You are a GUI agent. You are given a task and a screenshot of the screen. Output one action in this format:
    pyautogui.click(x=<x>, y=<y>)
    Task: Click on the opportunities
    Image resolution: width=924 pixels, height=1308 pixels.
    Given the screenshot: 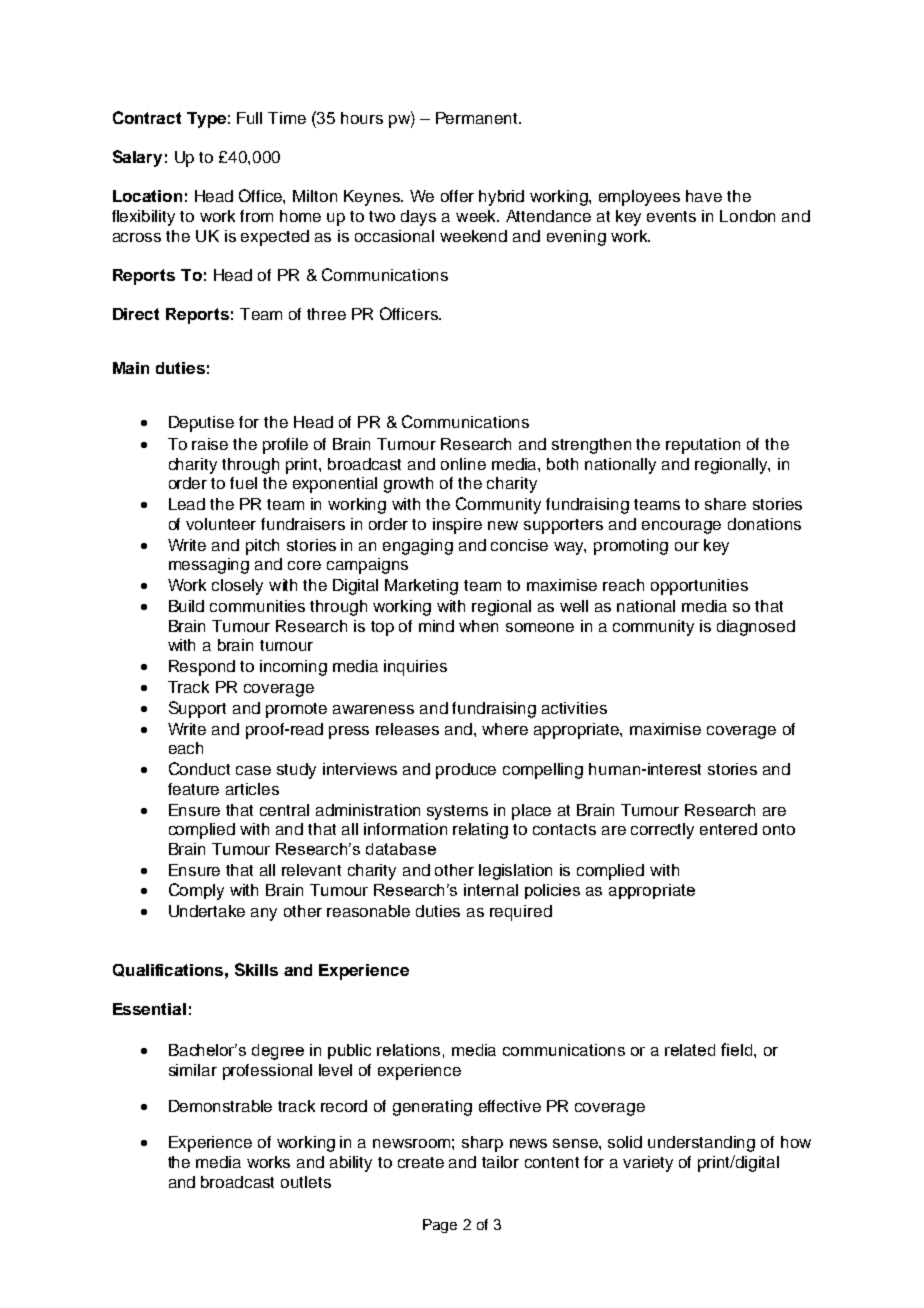 What is the action you would take?
    pyautogui.click(x=699, y=587)
